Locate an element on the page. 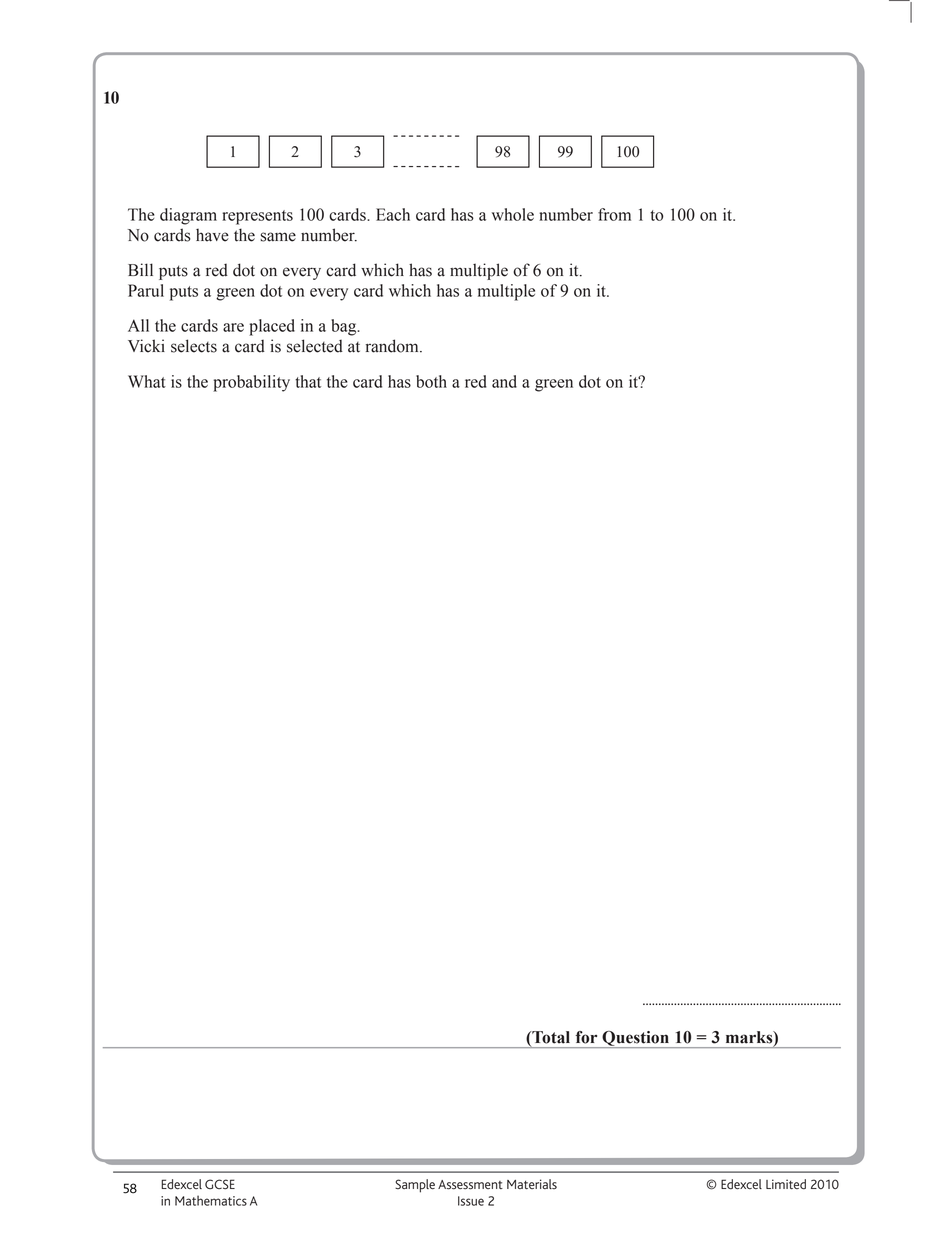  both is located at coordinates (431, 381).
